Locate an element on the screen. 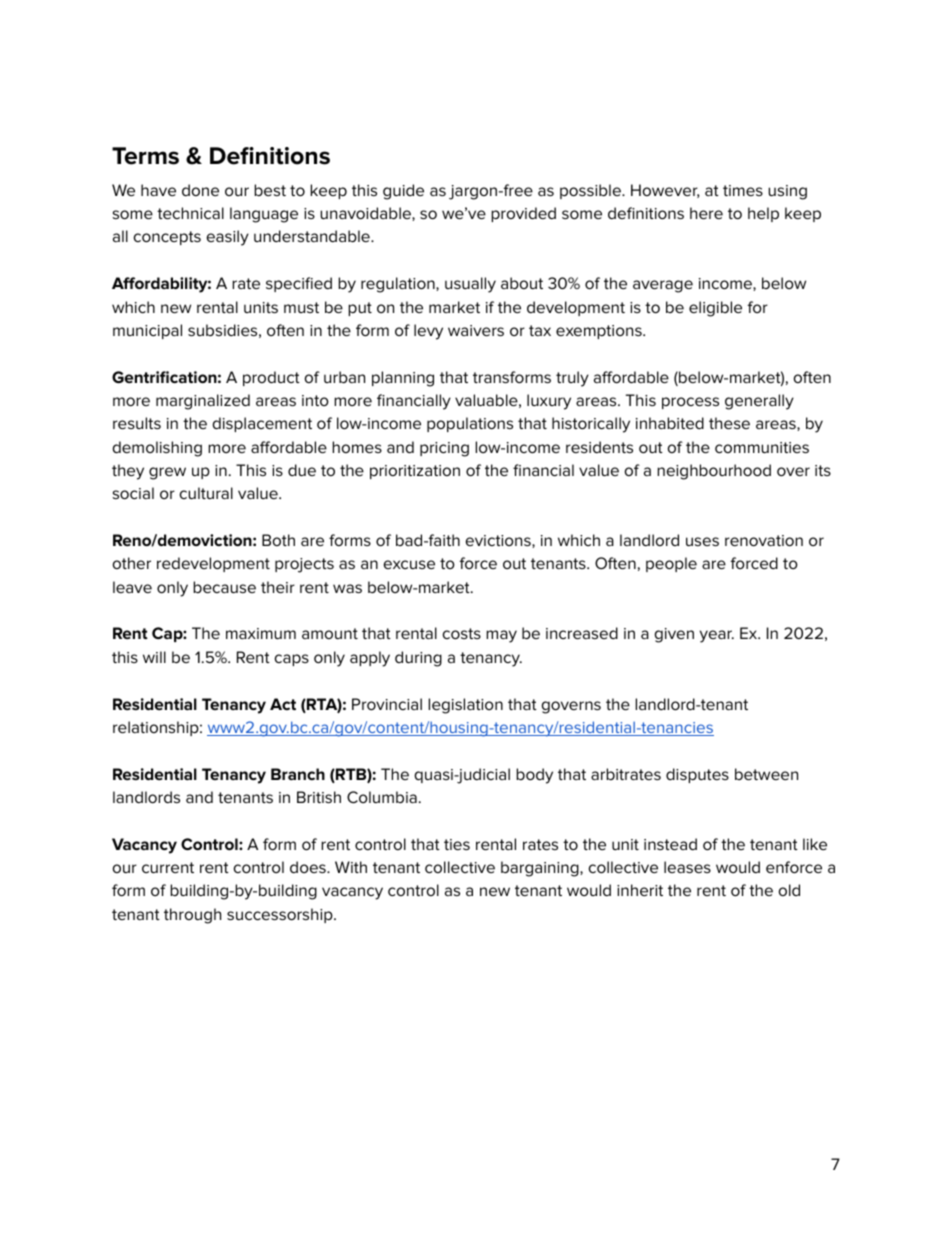  will is located at coordinates (154, 657).
